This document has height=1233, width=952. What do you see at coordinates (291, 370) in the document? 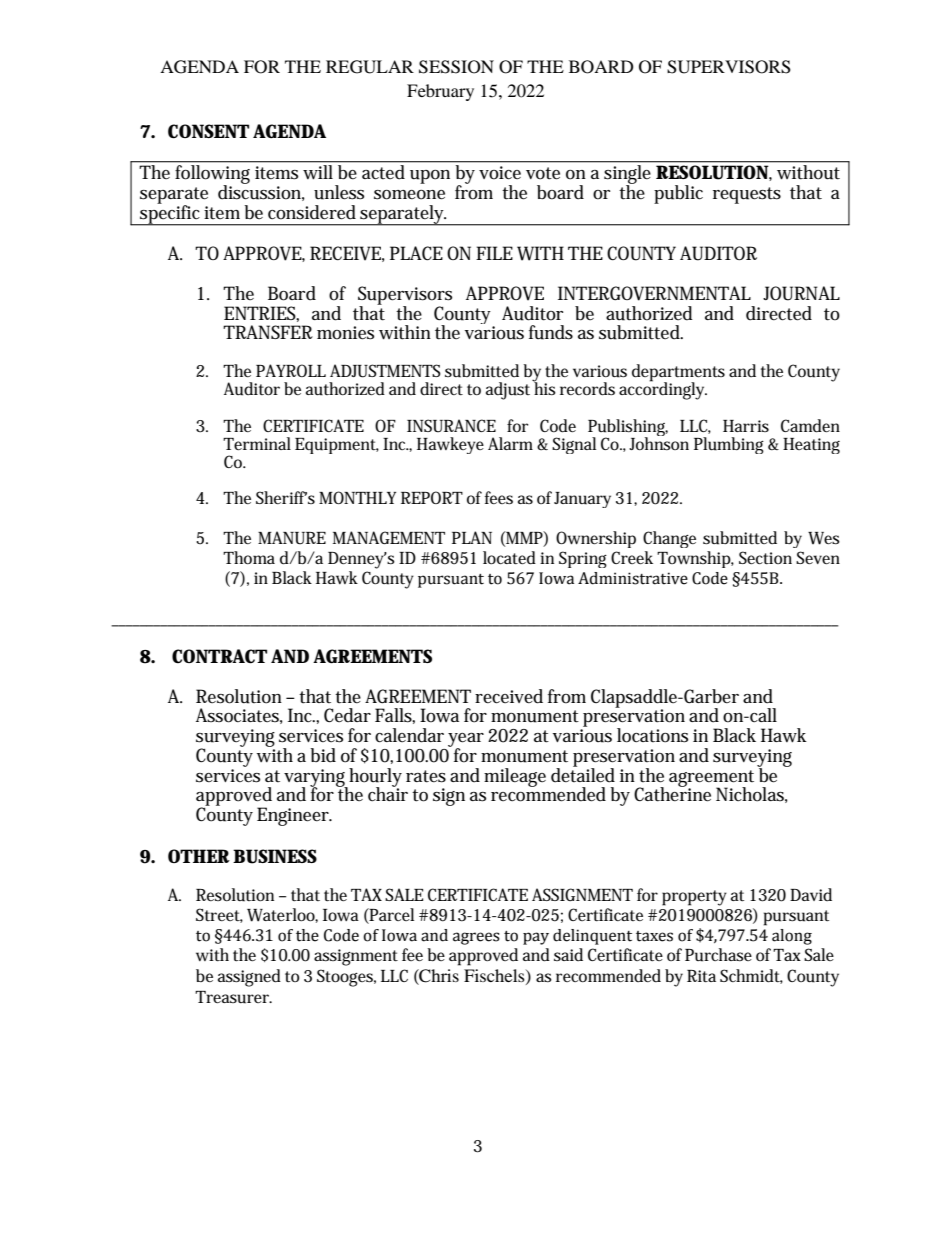
I see `PAYROLL` at bounding box center [291, 370].
